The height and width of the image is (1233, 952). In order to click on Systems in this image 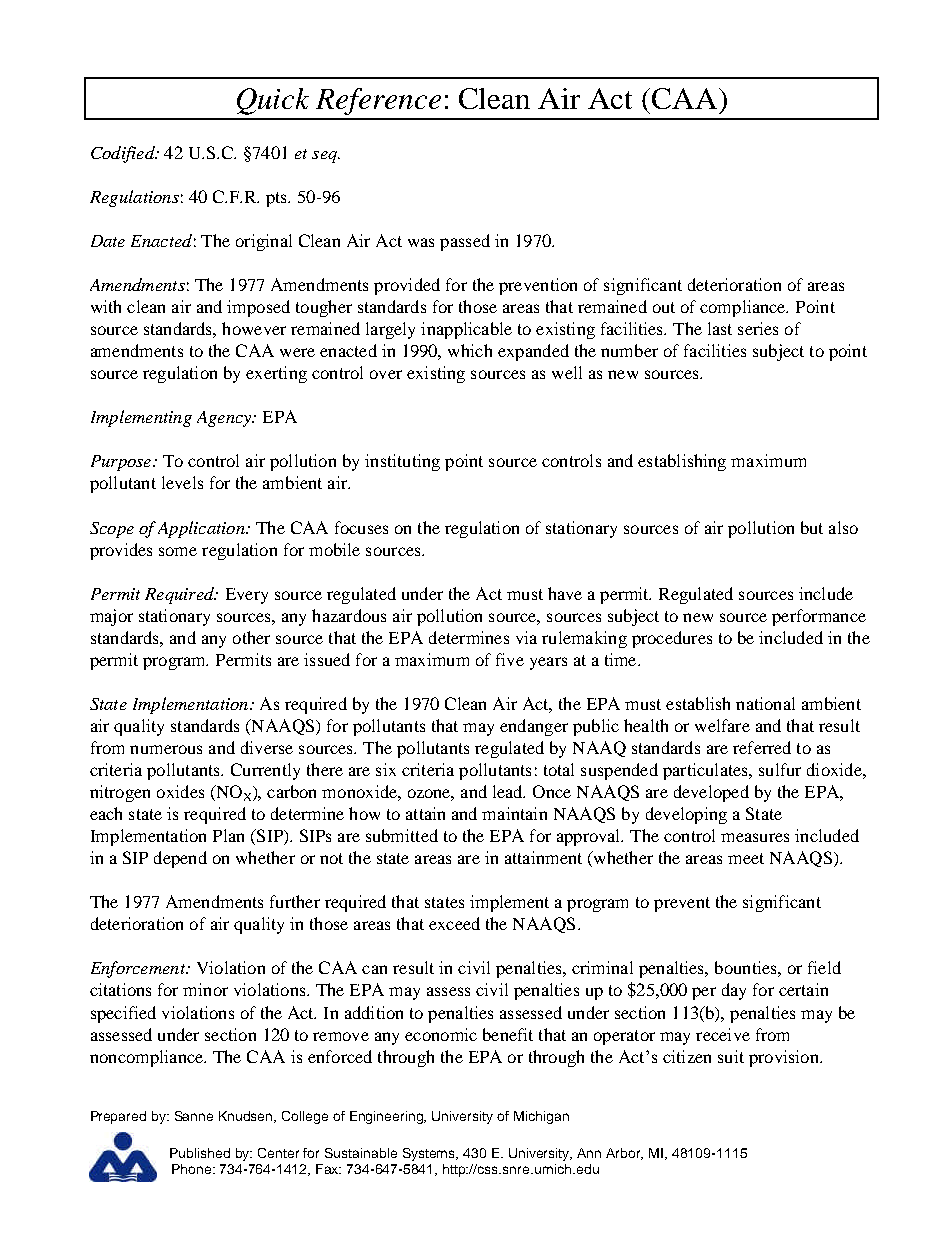, I will do `click(430, 1154)`.
